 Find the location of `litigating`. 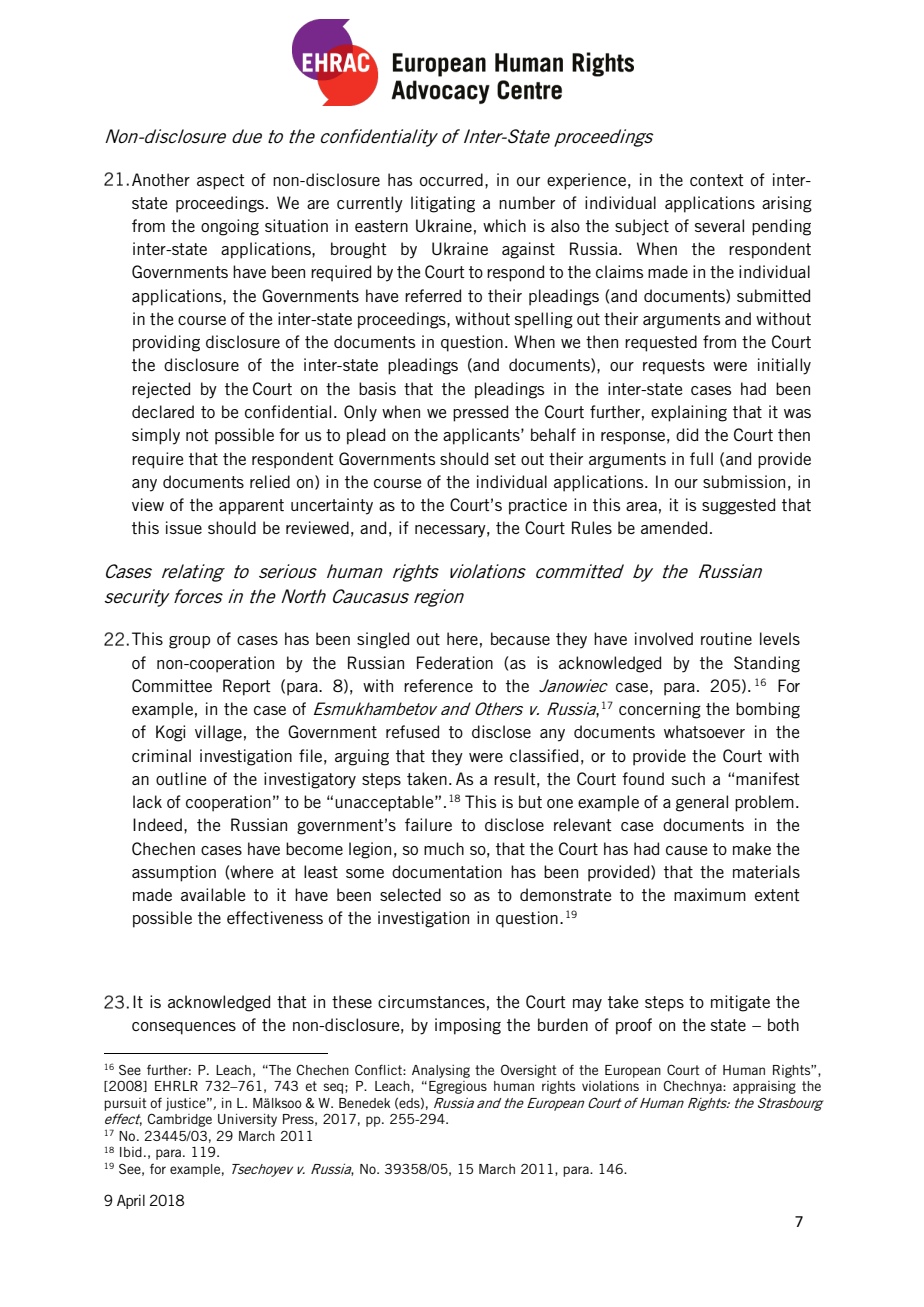

litigating is located at coordinates (443, 204).
